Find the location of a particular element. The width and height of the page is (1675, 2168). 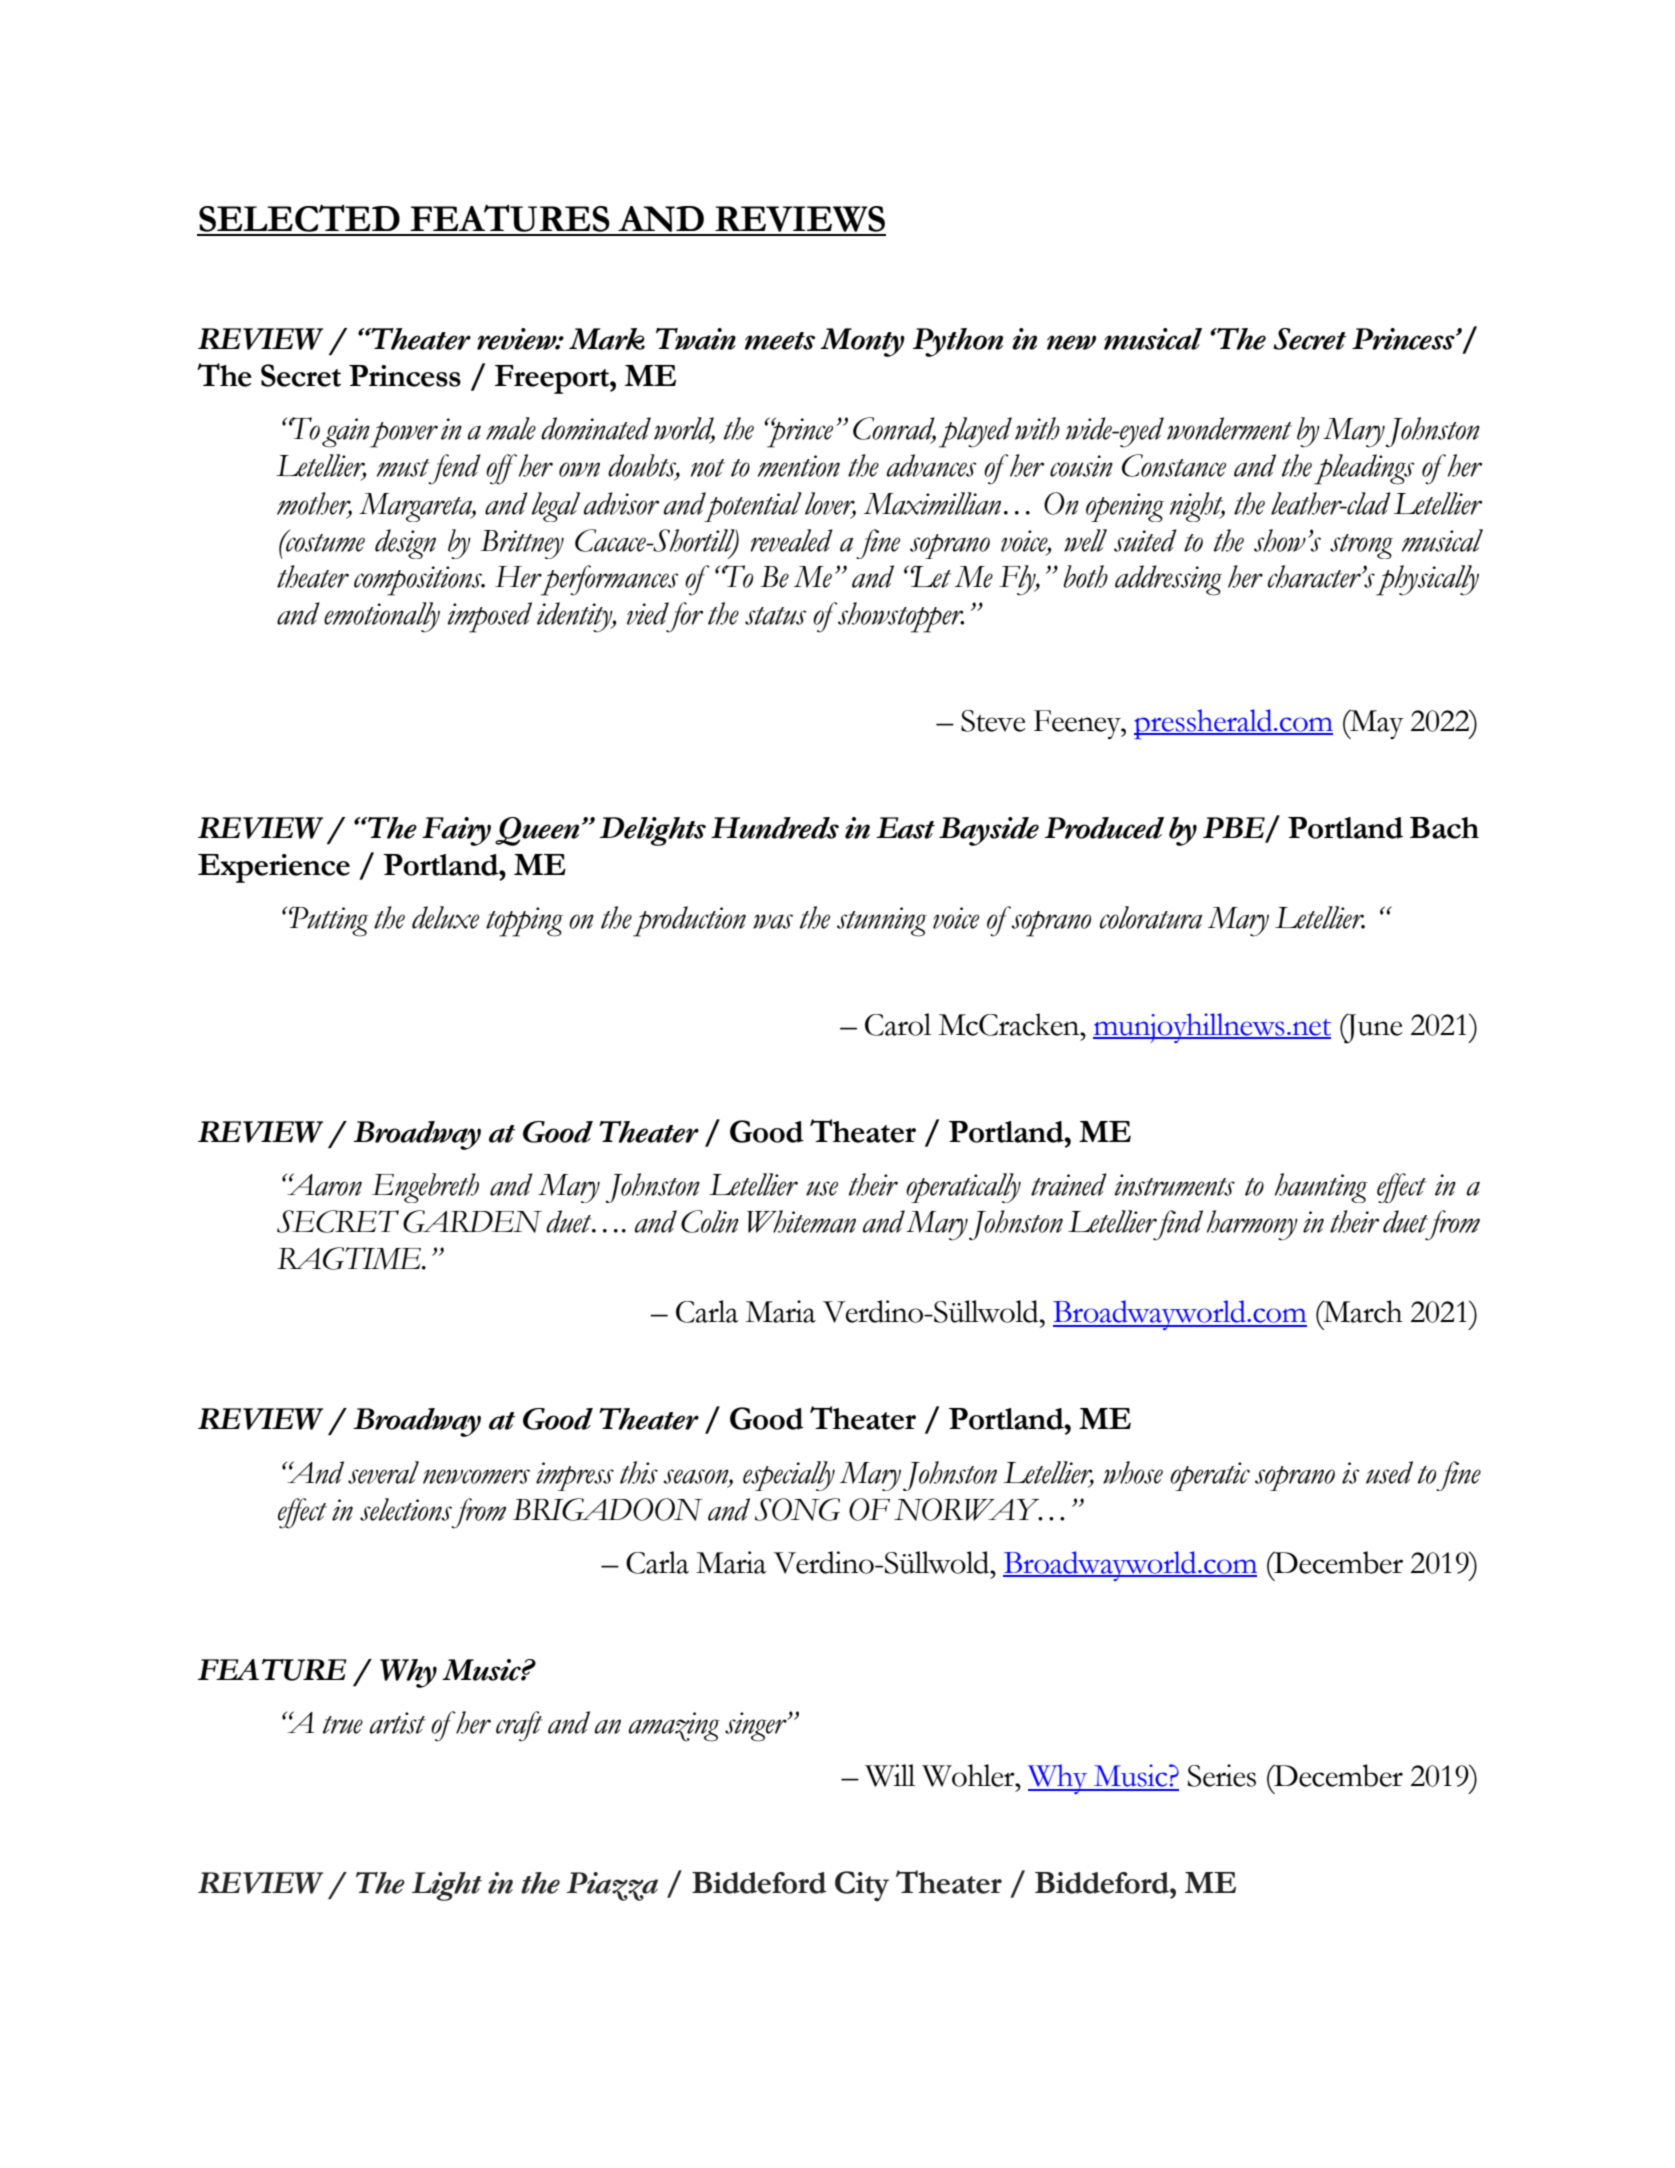

wonderment is located at coordinates (1229, 428).
